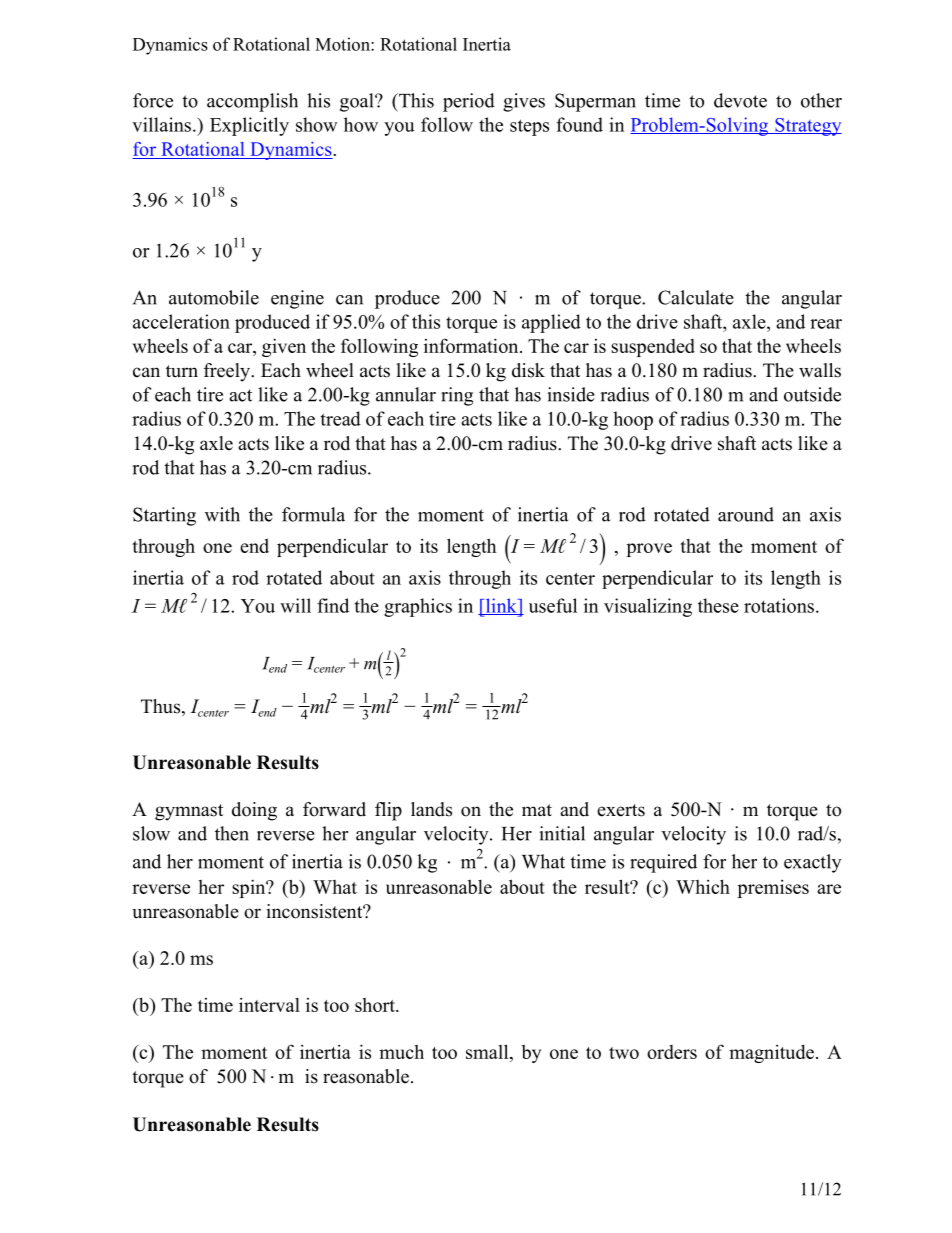 The image size is (952, 1233). What do you see at coordinates (469, 102) in the document?
I see `period` at bounding box center [469, 102].
